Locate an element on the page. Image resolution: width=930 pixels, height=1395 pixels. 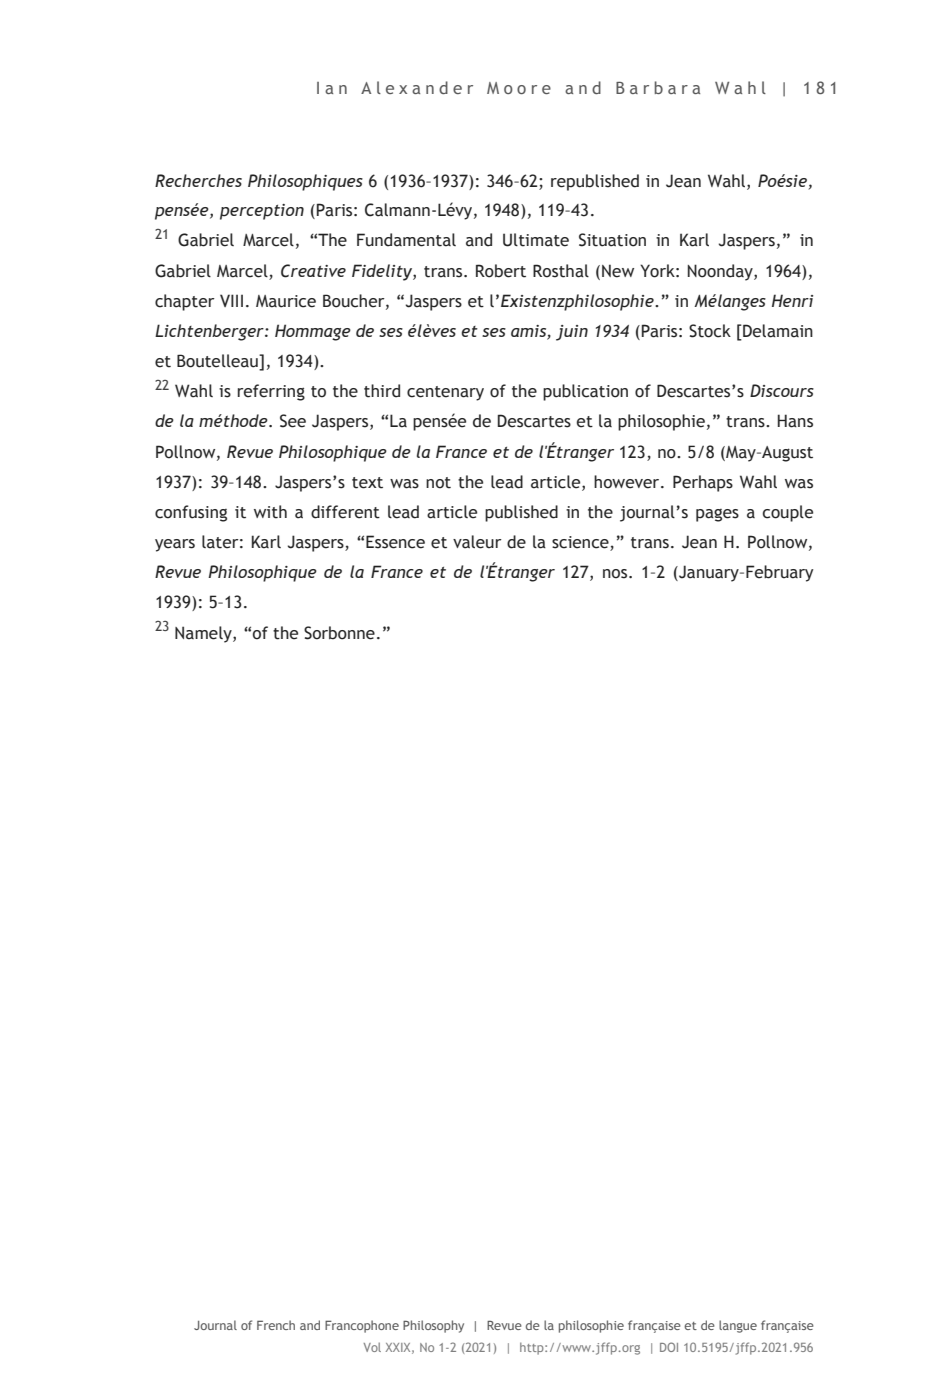
Barbara is located at coordinates (658, 87).
